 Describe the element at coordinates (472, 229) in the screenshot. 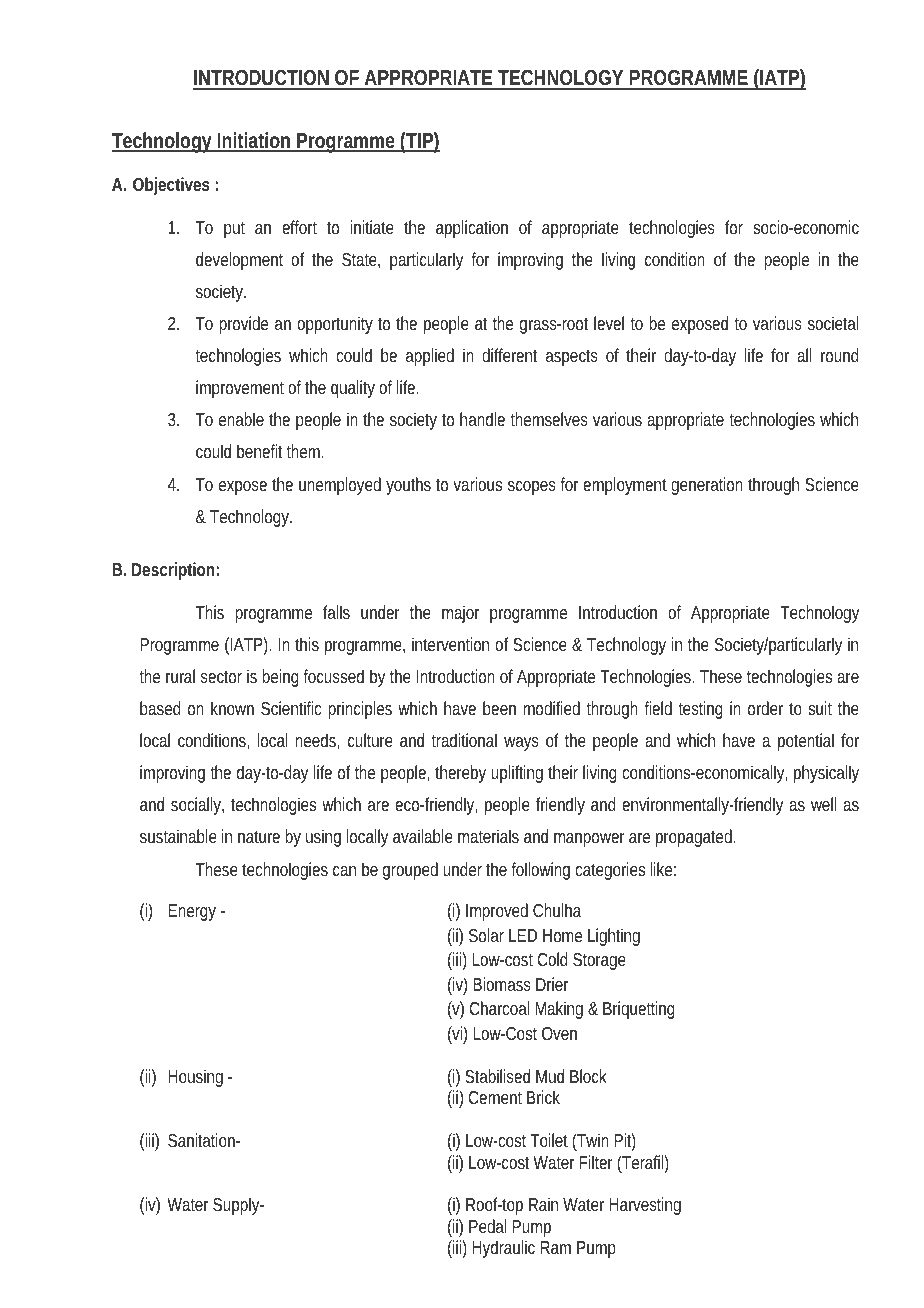

I see `application` at that location.
